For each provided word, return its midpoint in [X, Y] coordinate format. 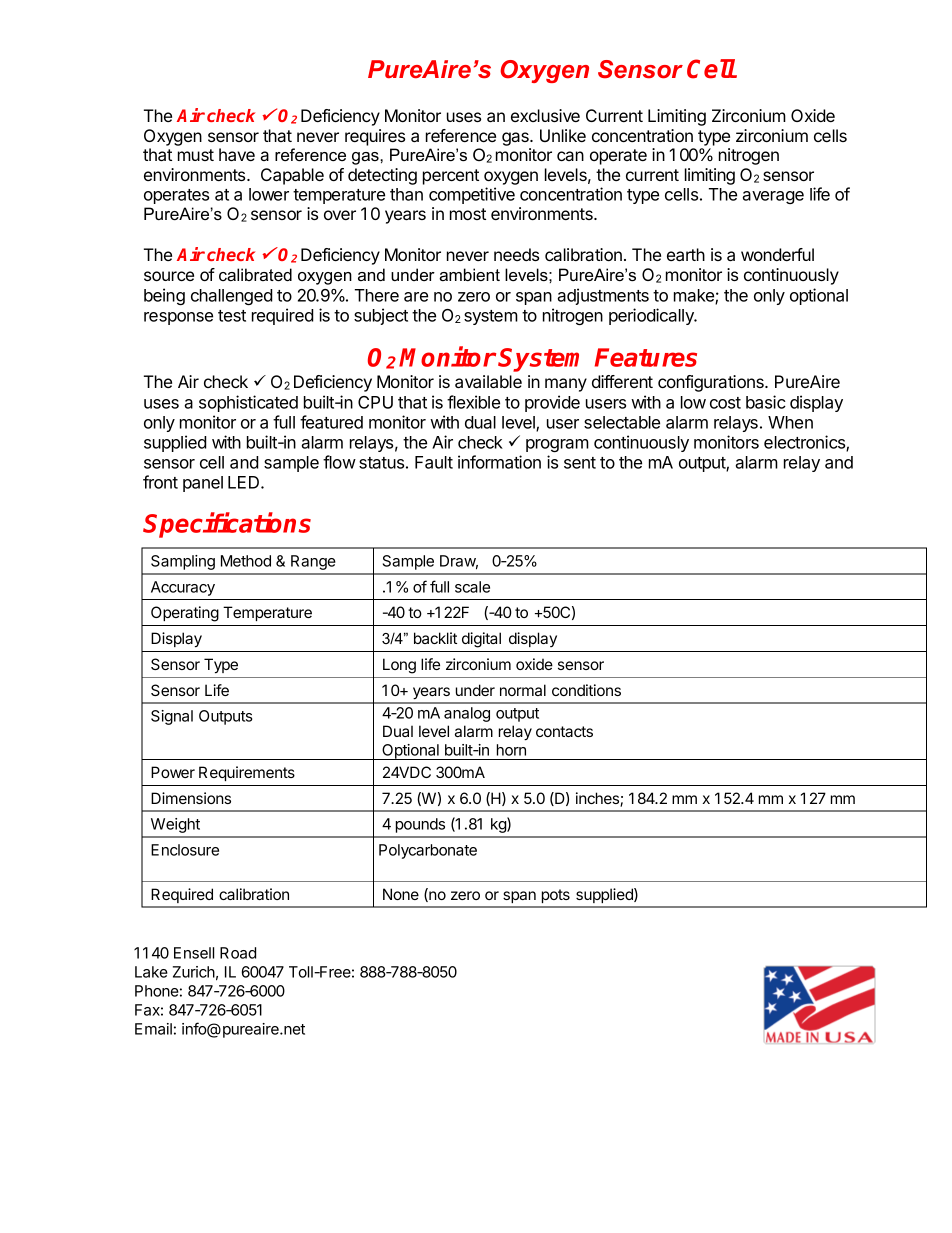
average [773, 197]
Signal [172, 717]
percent [451, 177]
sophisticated [248, 403]
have [237, 154]
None [401, 894]
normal [523, 690]
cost [725, 403]
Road [238, 953]
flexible [473, 402]
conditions [586, 690]
